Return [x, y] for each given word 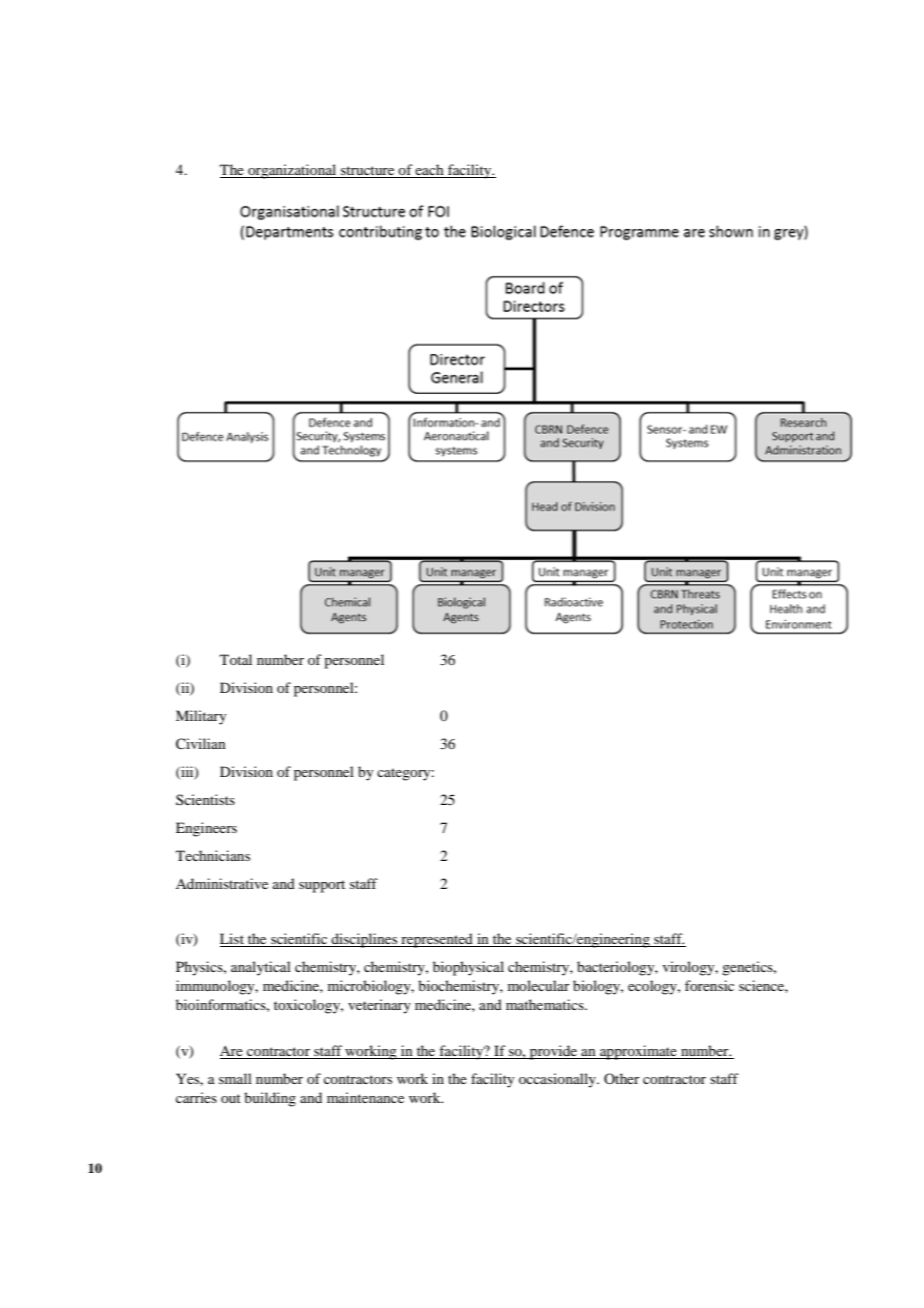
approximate [638, 1052]
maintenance [365, 1097]
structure [368, 172]
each [430, 171]
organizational [292, 171]
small [235, 1078]
